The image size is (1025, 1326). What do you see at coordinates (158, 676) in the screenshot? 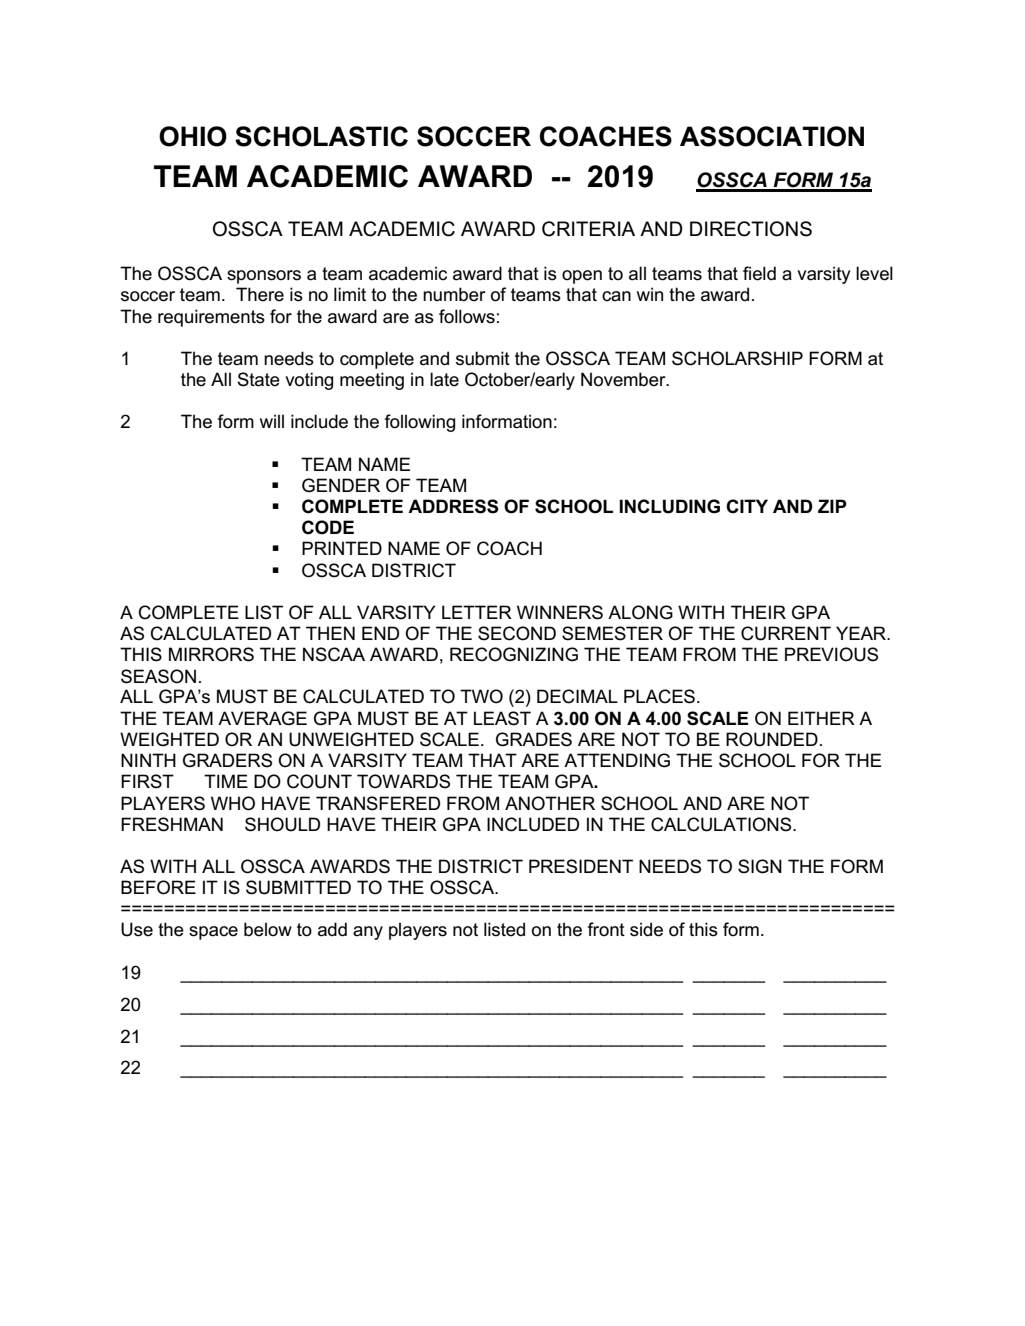
I see `SEASON` at bounding box center [158, 676].
